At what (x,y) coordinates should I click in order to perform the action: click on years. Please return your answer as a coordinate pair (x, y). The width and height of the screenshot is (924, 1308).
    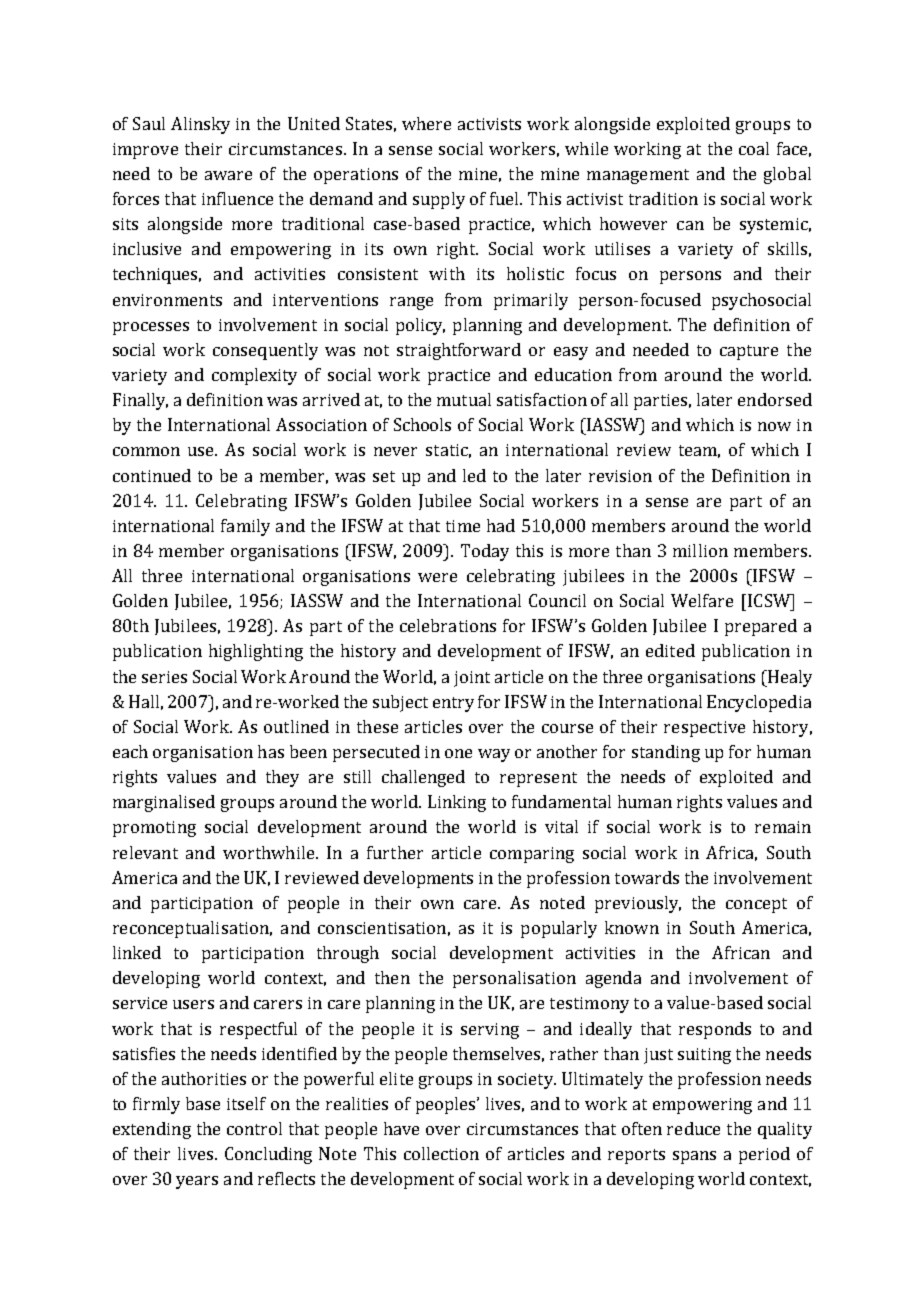
    Looking at the image, I should click on (197, 1182).
